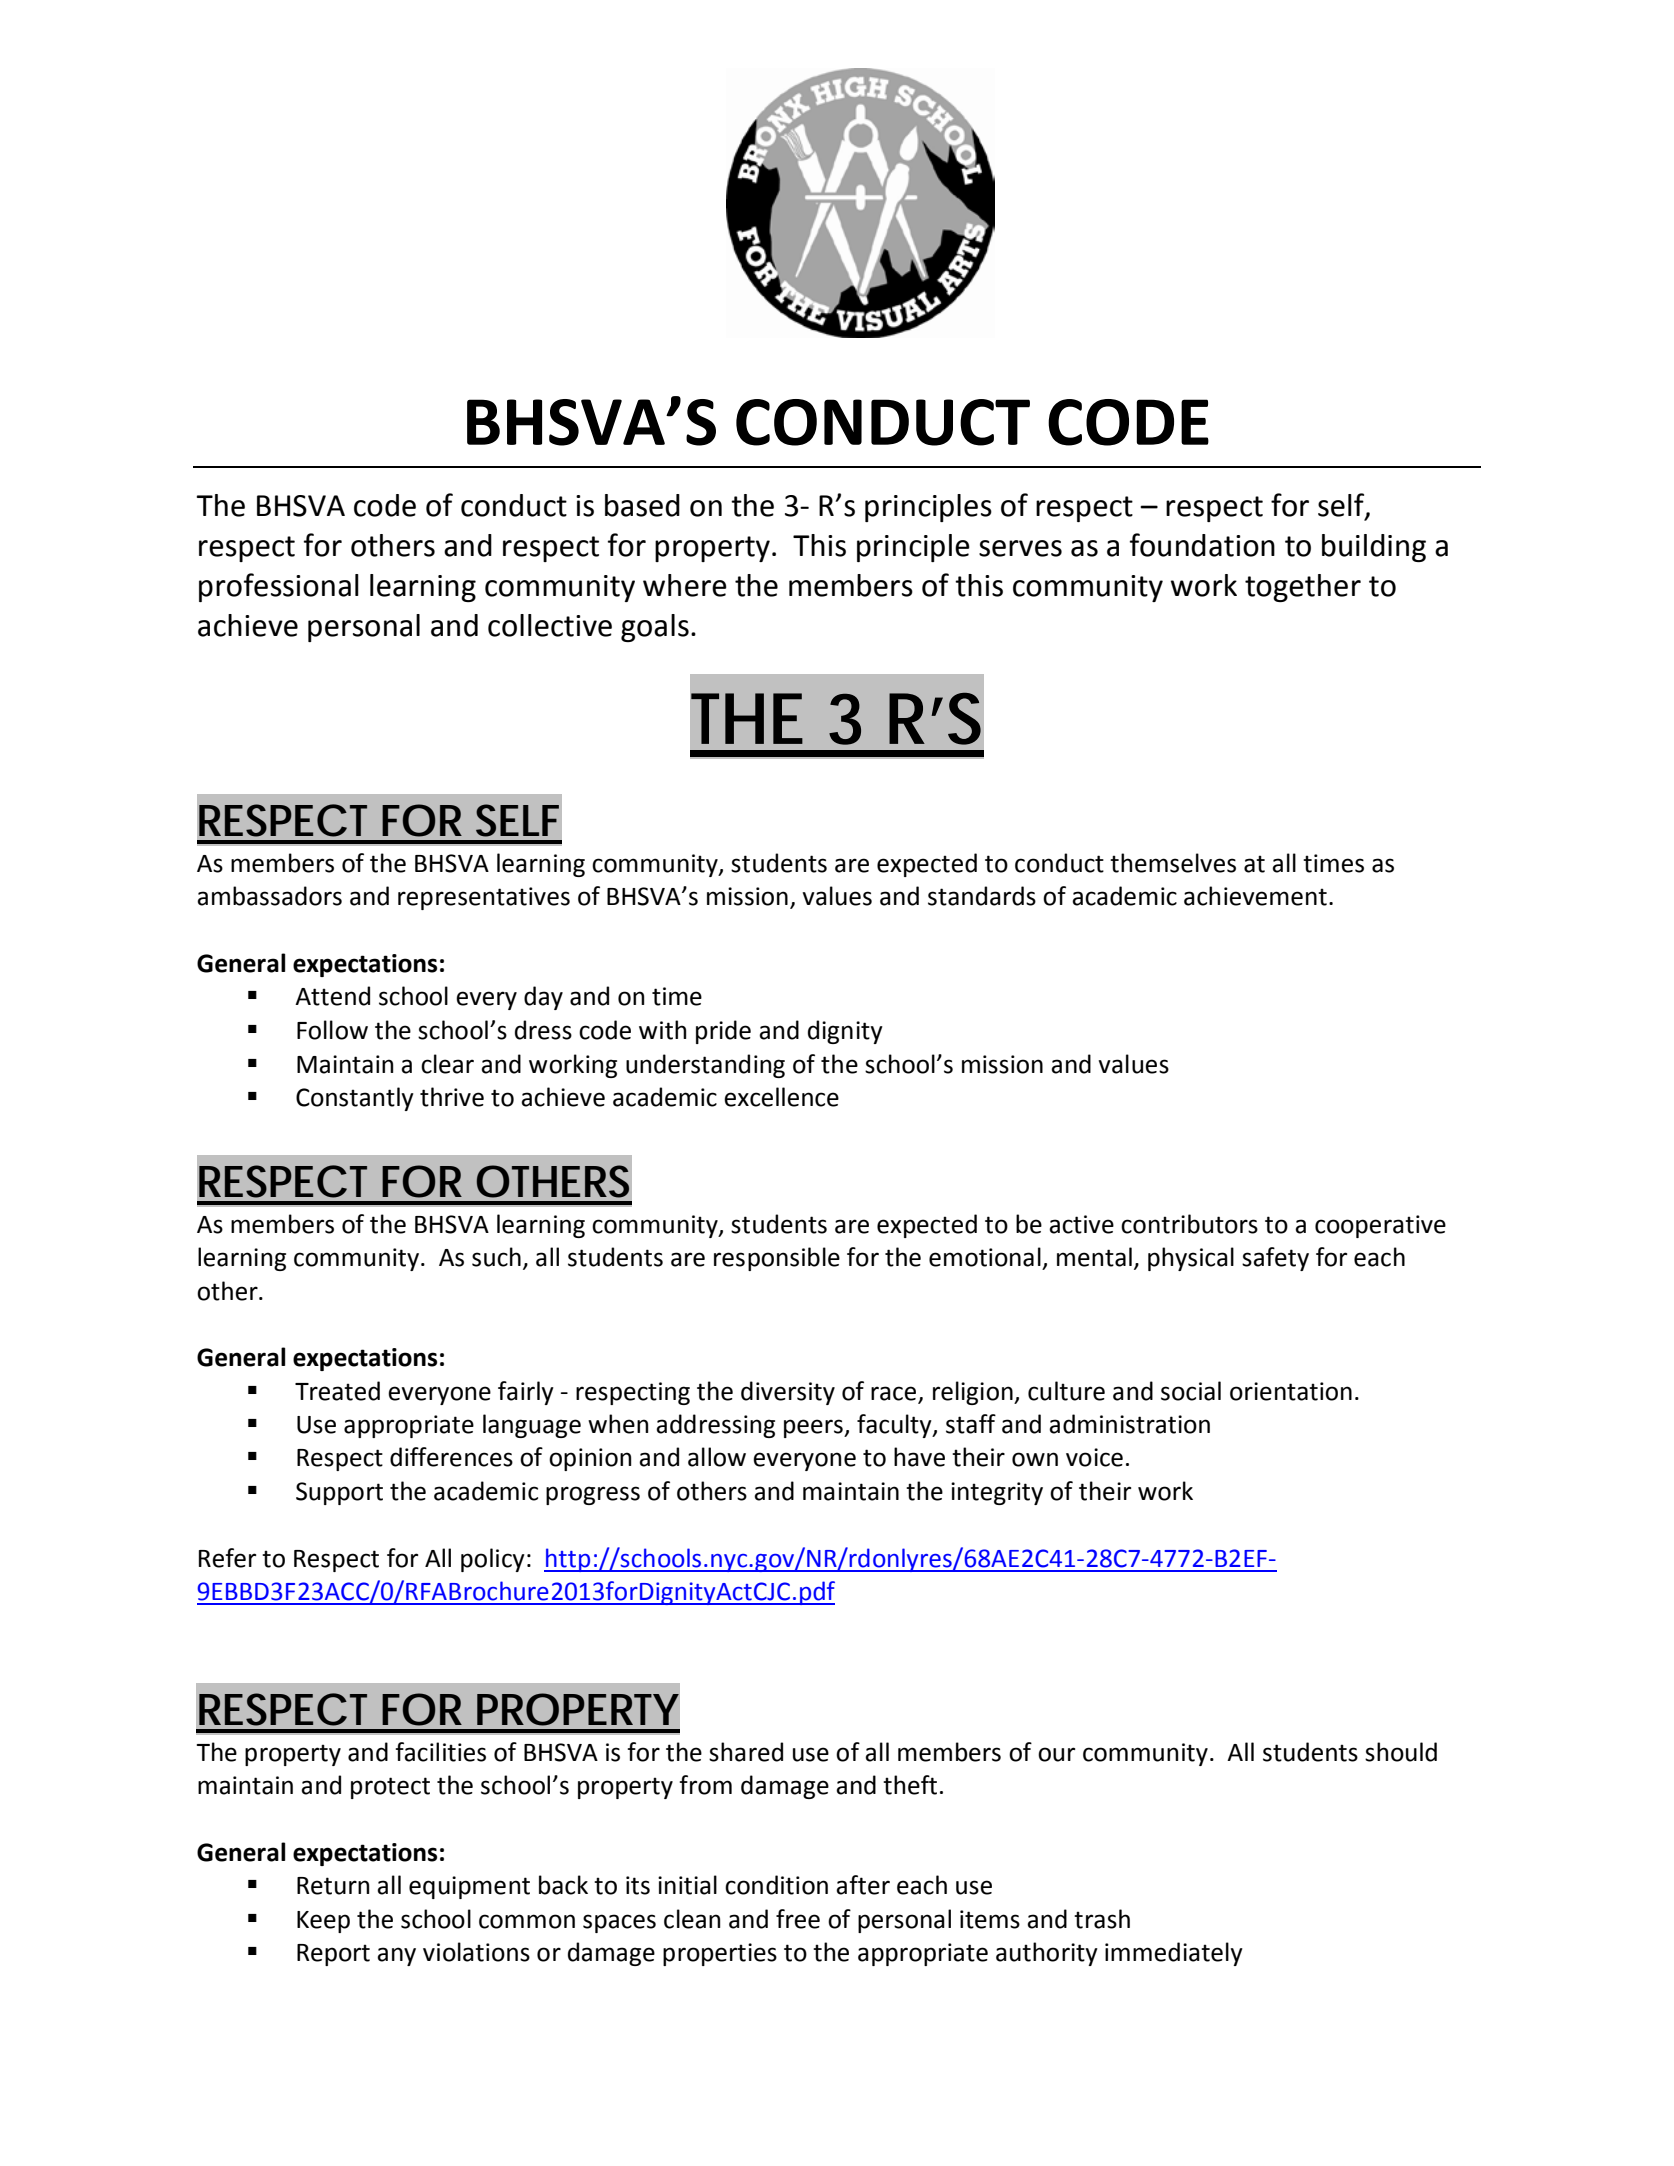 The height and width of the screenshot is (2166, 1674). I want to click on Keep, so click(323, 1922).
